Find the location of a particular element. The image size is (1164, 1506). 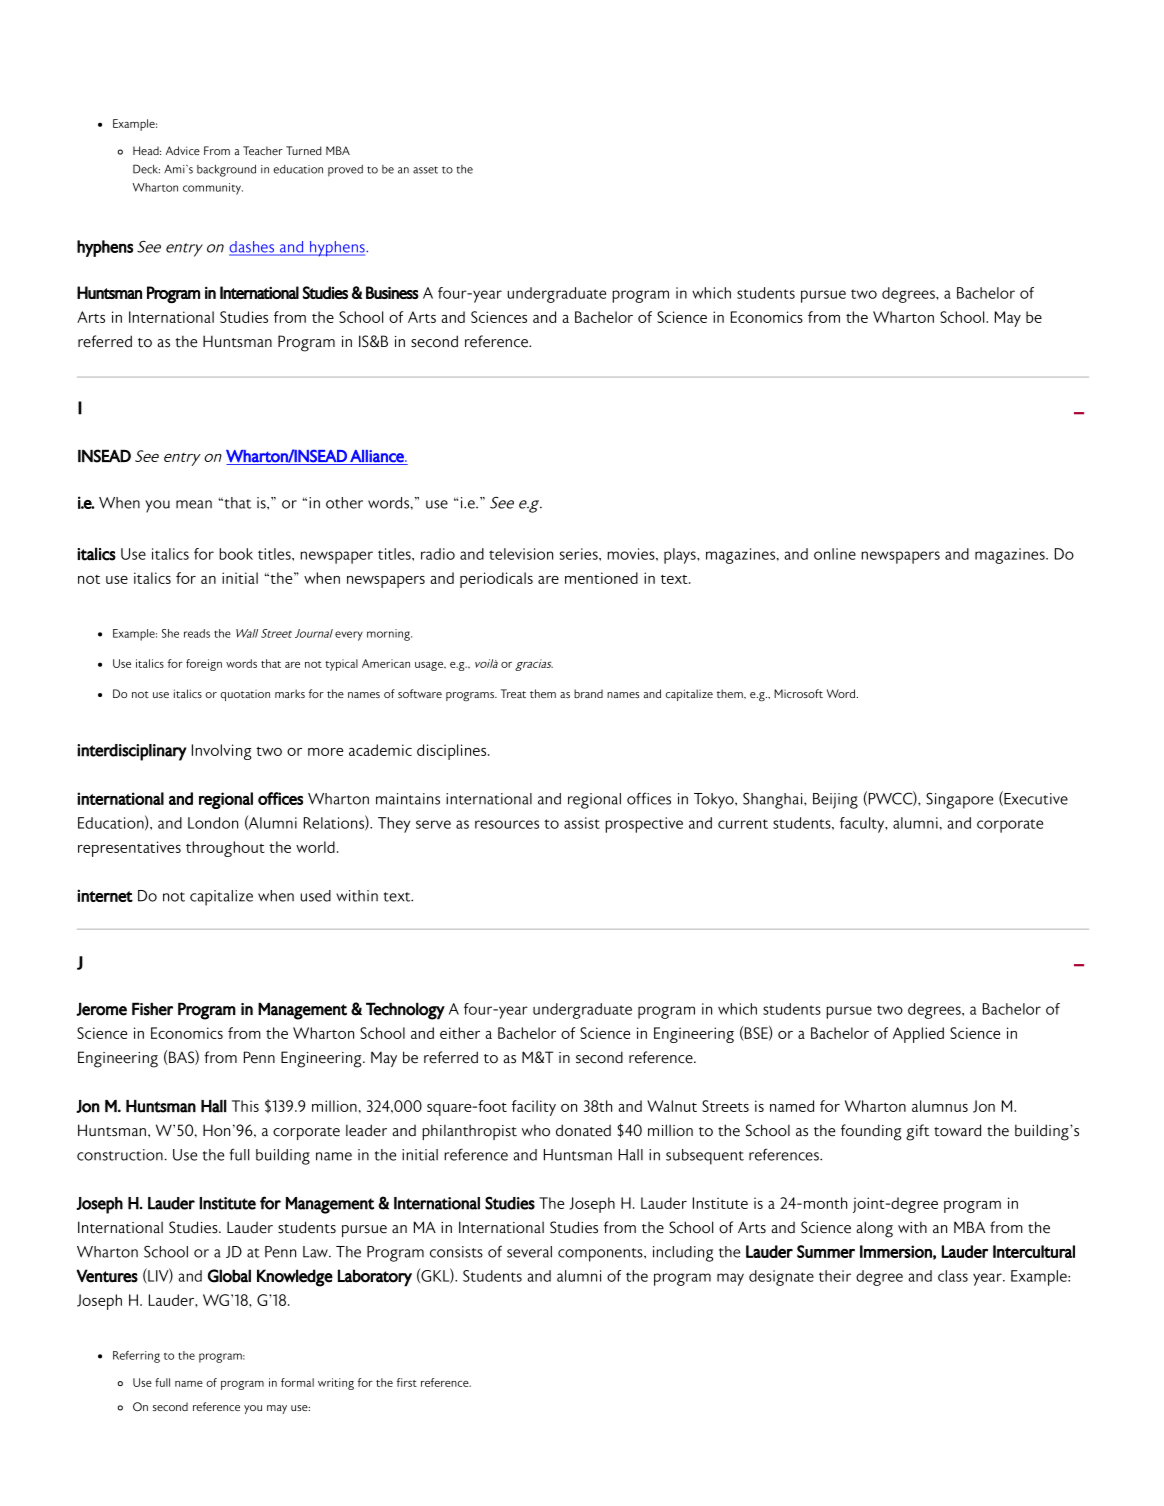

Fisher is located at coordinates (152, 1009).
